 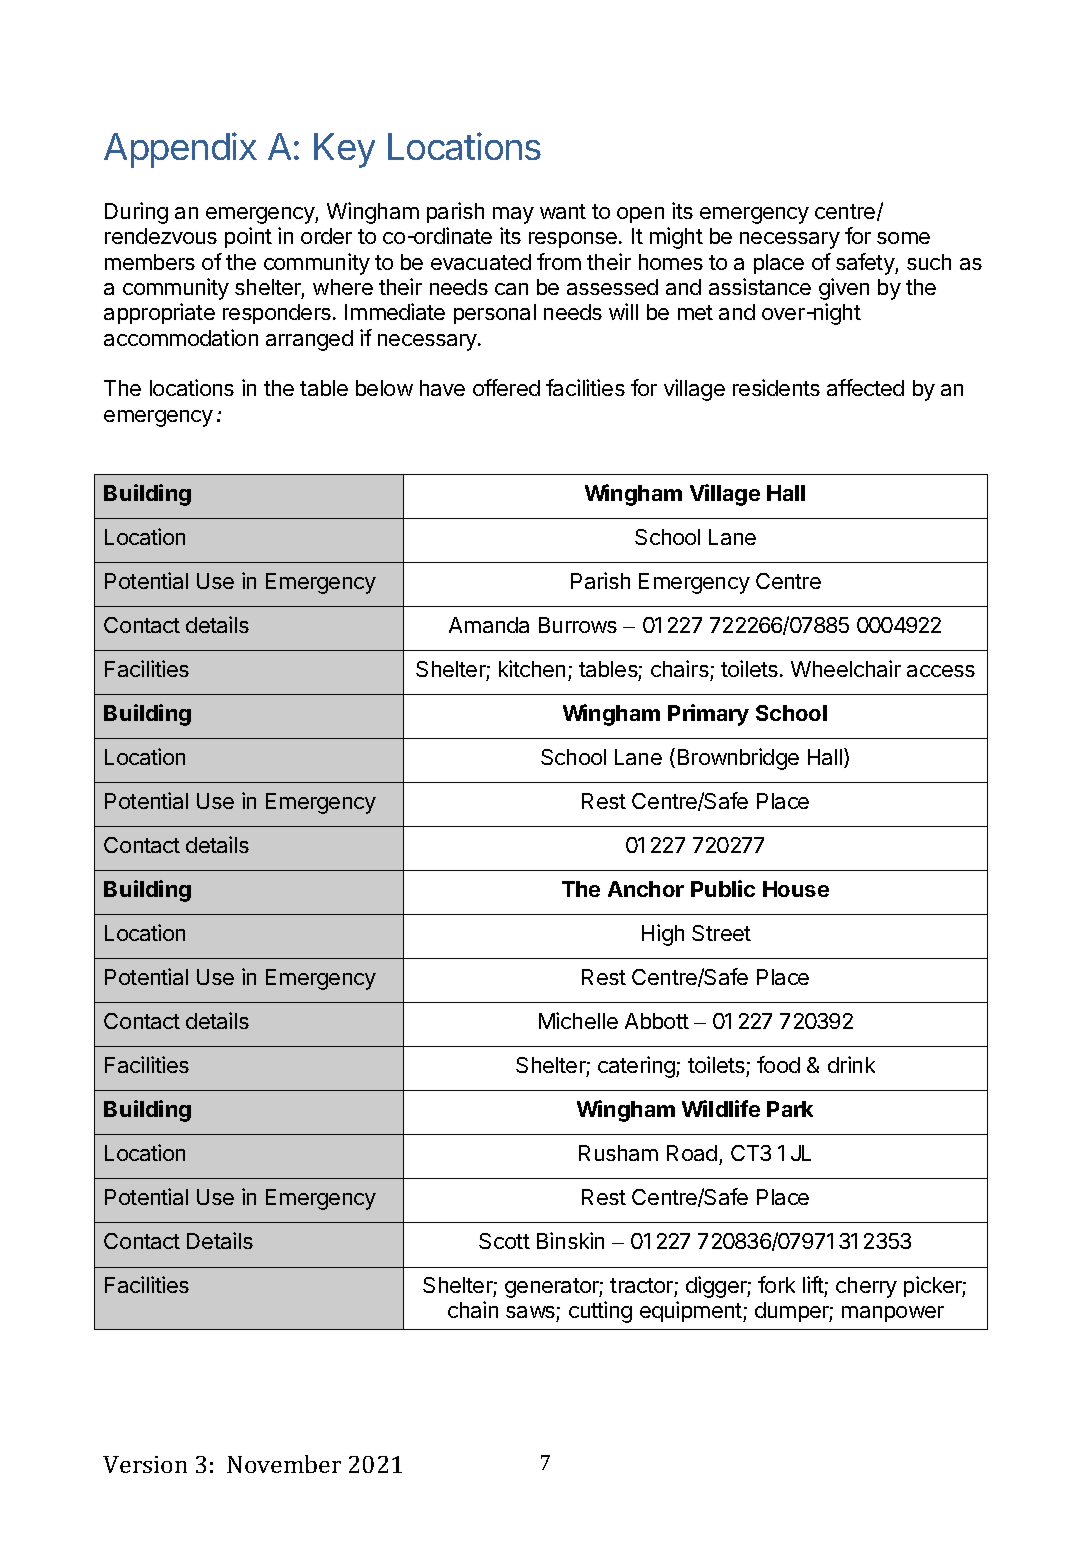 I want to click on November, so click(x=284, y=1464).
